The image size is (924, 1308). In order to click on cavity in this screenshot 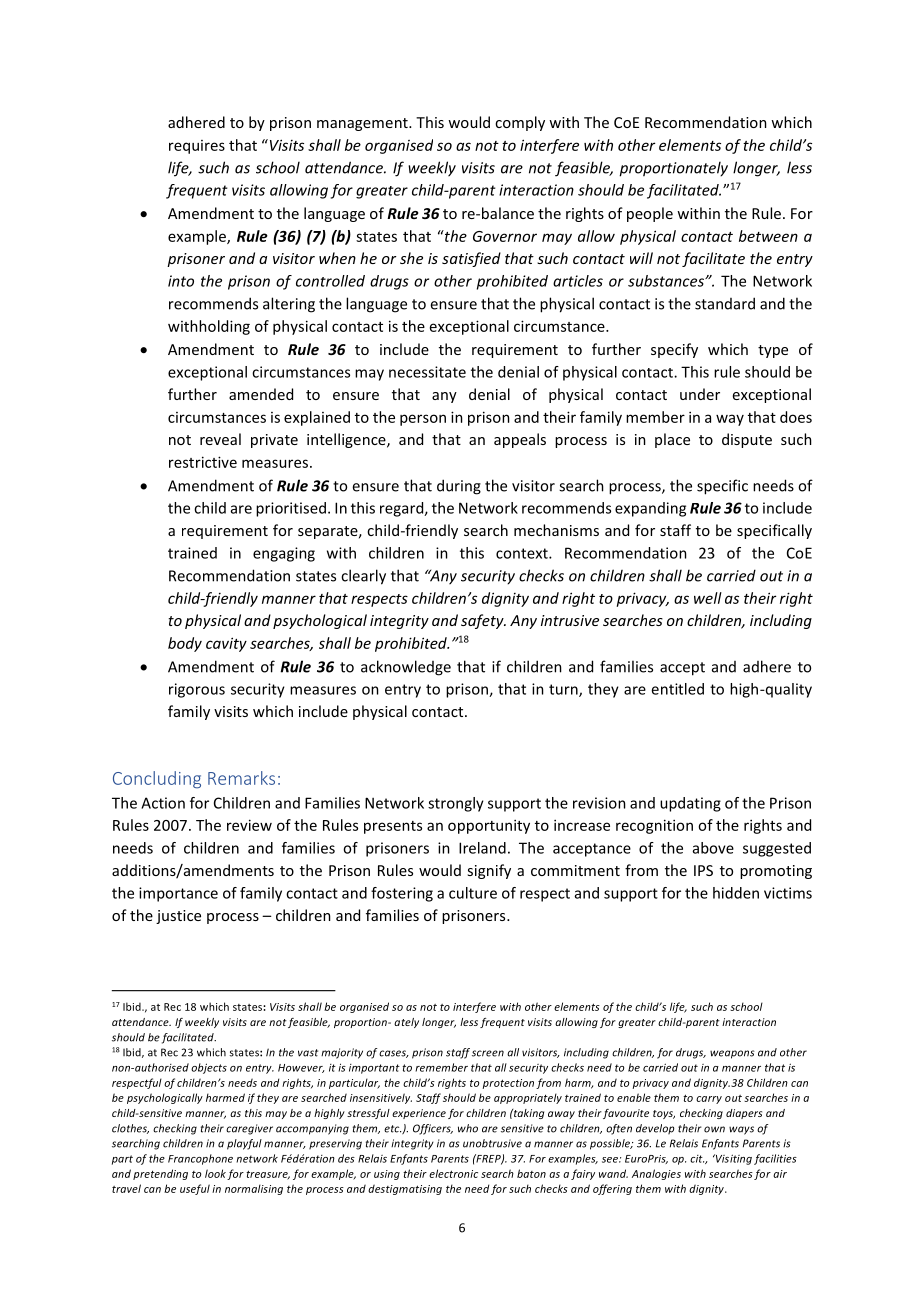, I will do `click(226, 644)`.
